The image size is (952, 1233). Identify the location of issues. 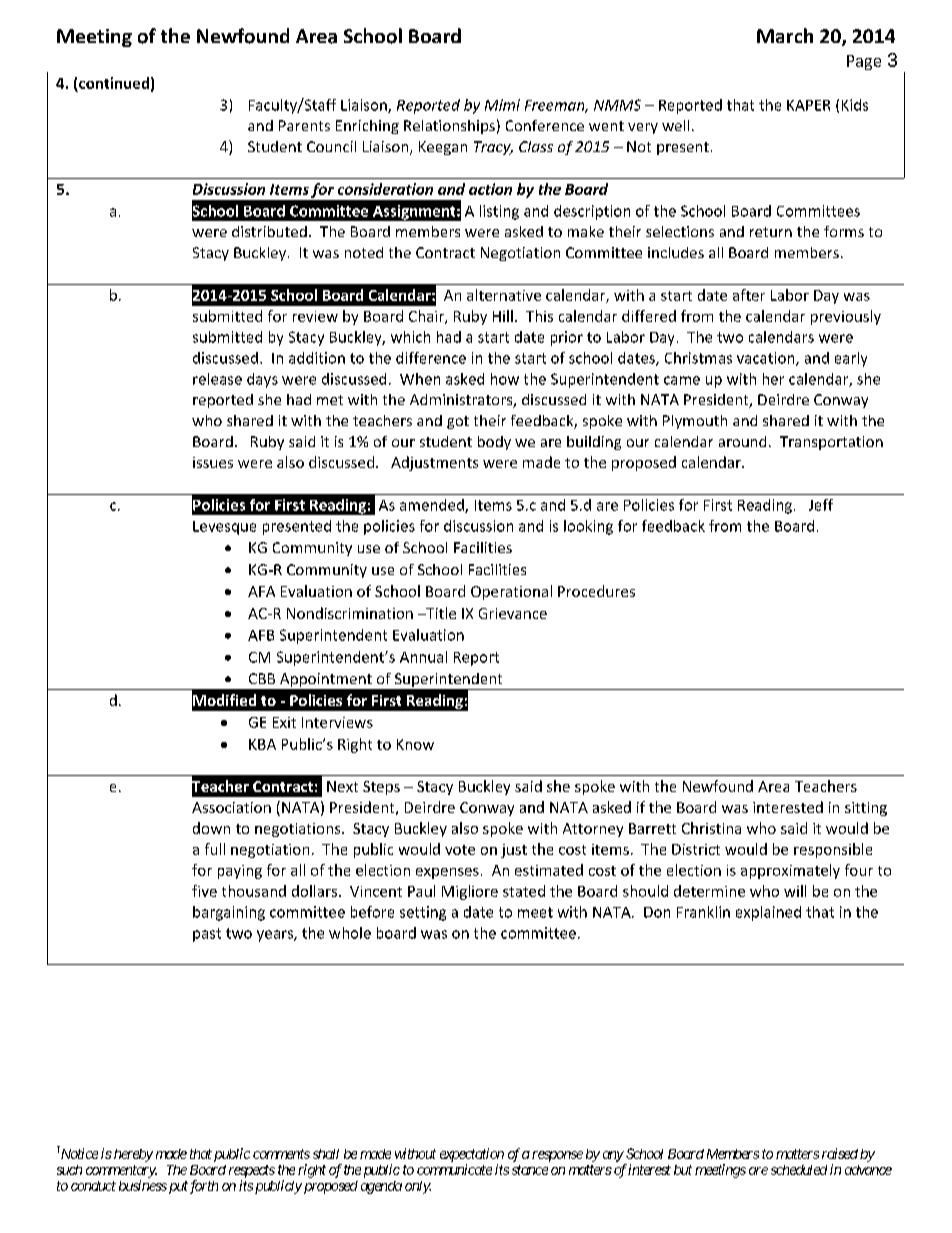
(213, 462).
